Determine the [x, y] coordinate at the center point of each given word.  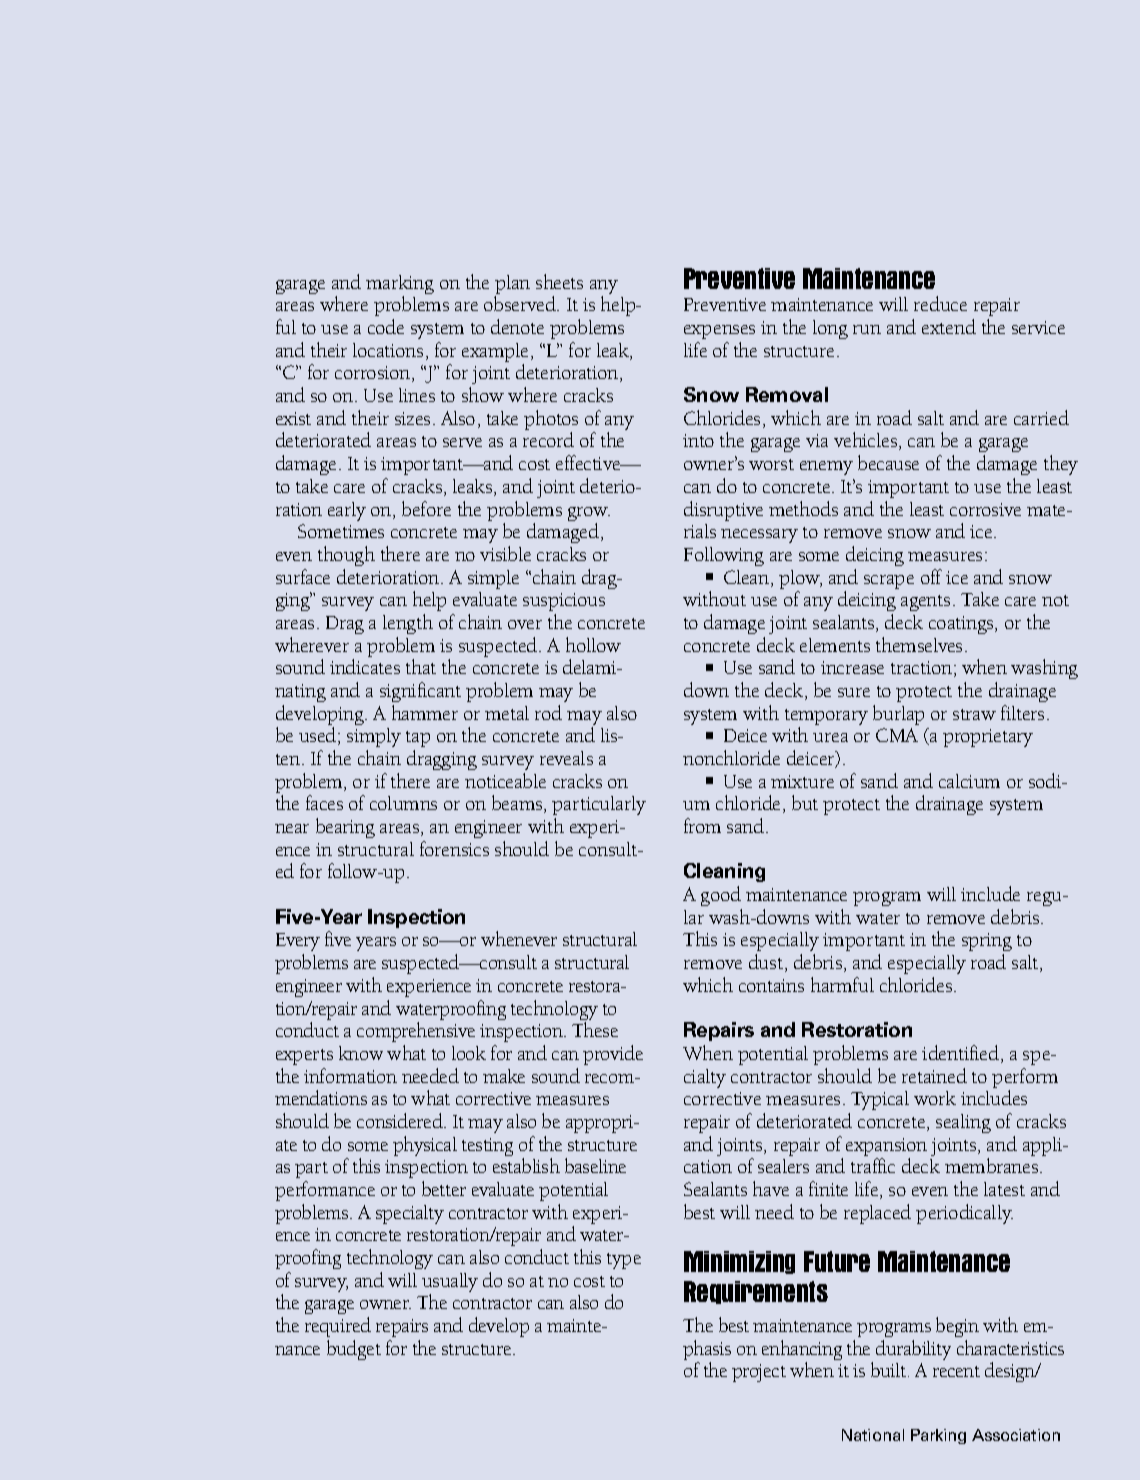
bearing [345, 828]
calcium [969, 781]
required [338, 1327]
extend [949, 326]
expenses [719, 332]
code [386, 326]
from [702, 825]
